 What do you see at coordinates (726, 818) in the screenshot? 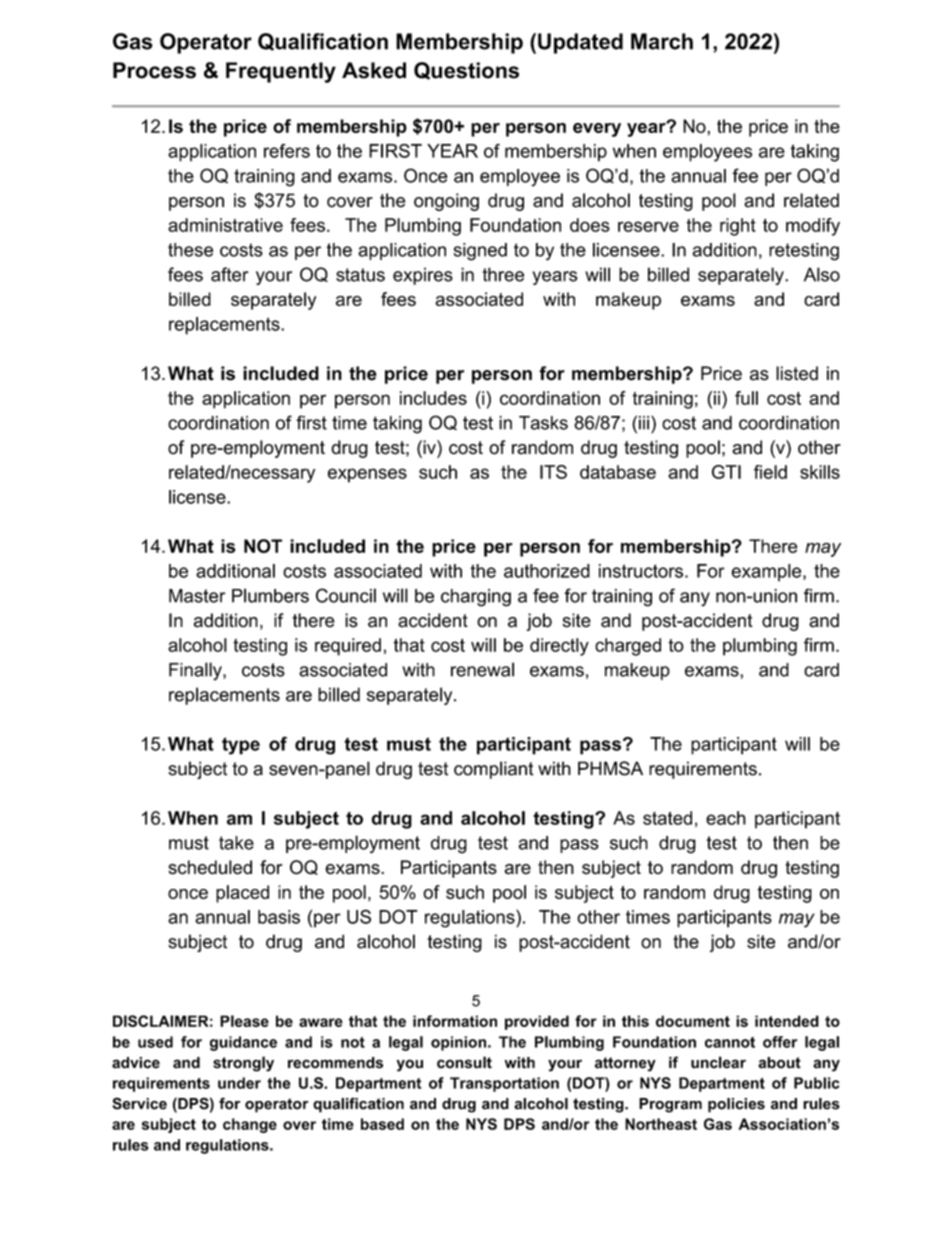
I see `each` at bounding box center [726, 818].
